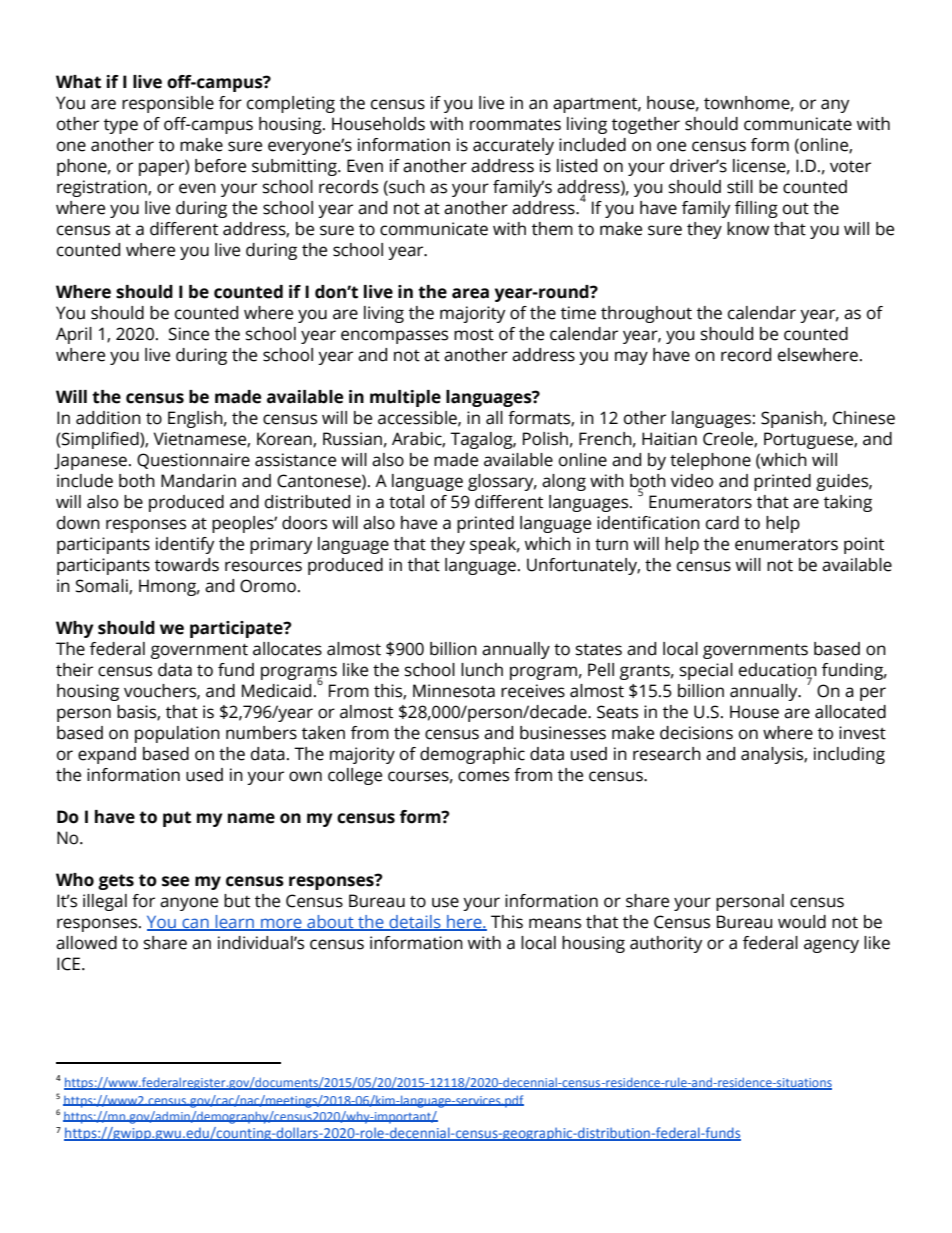  Describe the element at coordinates (406, 502) in the screenshot. I see `total` at that location.
